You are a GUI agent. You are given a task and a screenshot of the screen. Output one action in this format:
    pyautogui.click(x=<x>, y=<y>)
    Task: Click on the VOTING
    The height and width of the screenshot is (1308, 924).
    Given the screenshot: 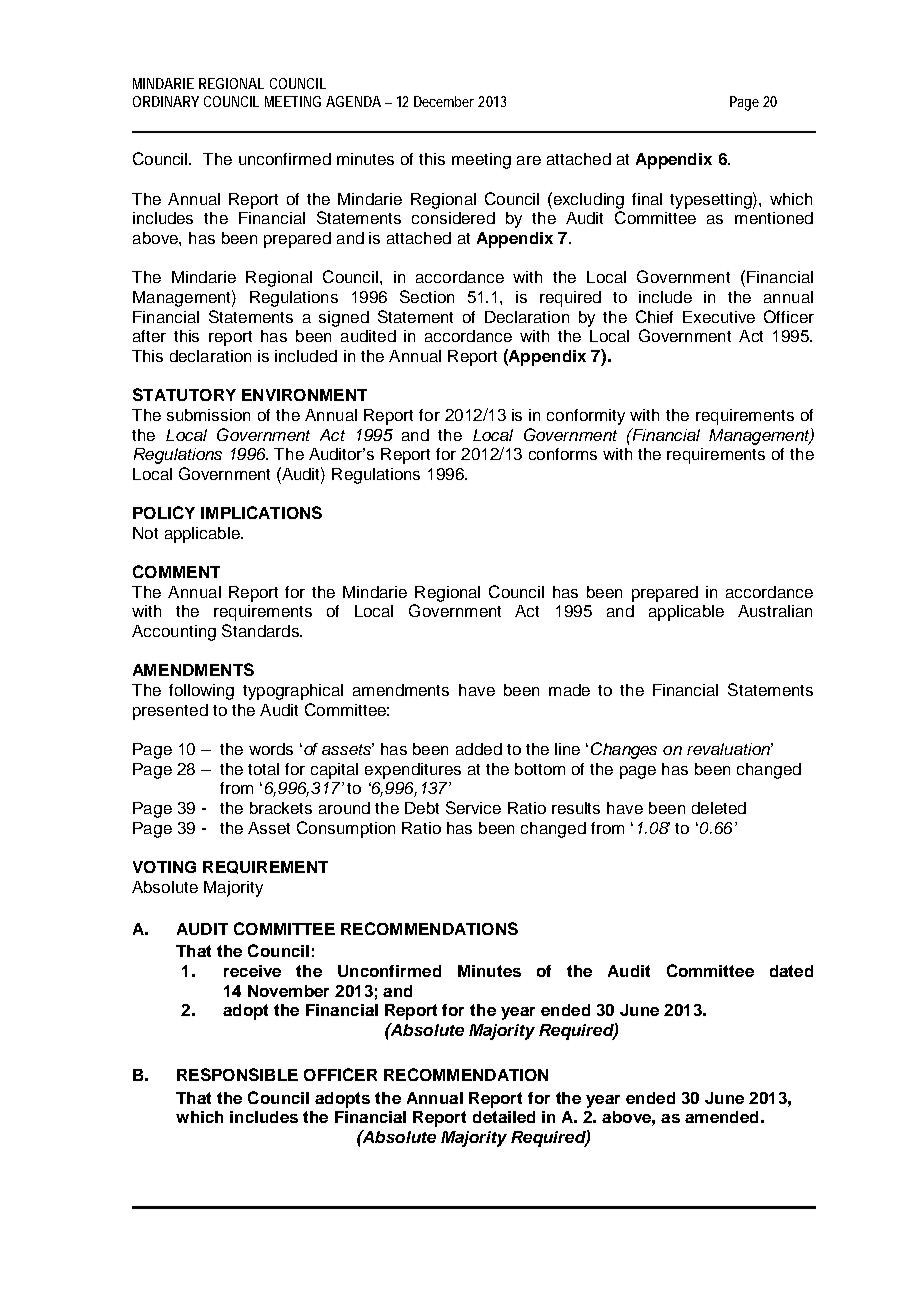 What is the action you would take?
    pyautogui.click(x=164, y=867)
